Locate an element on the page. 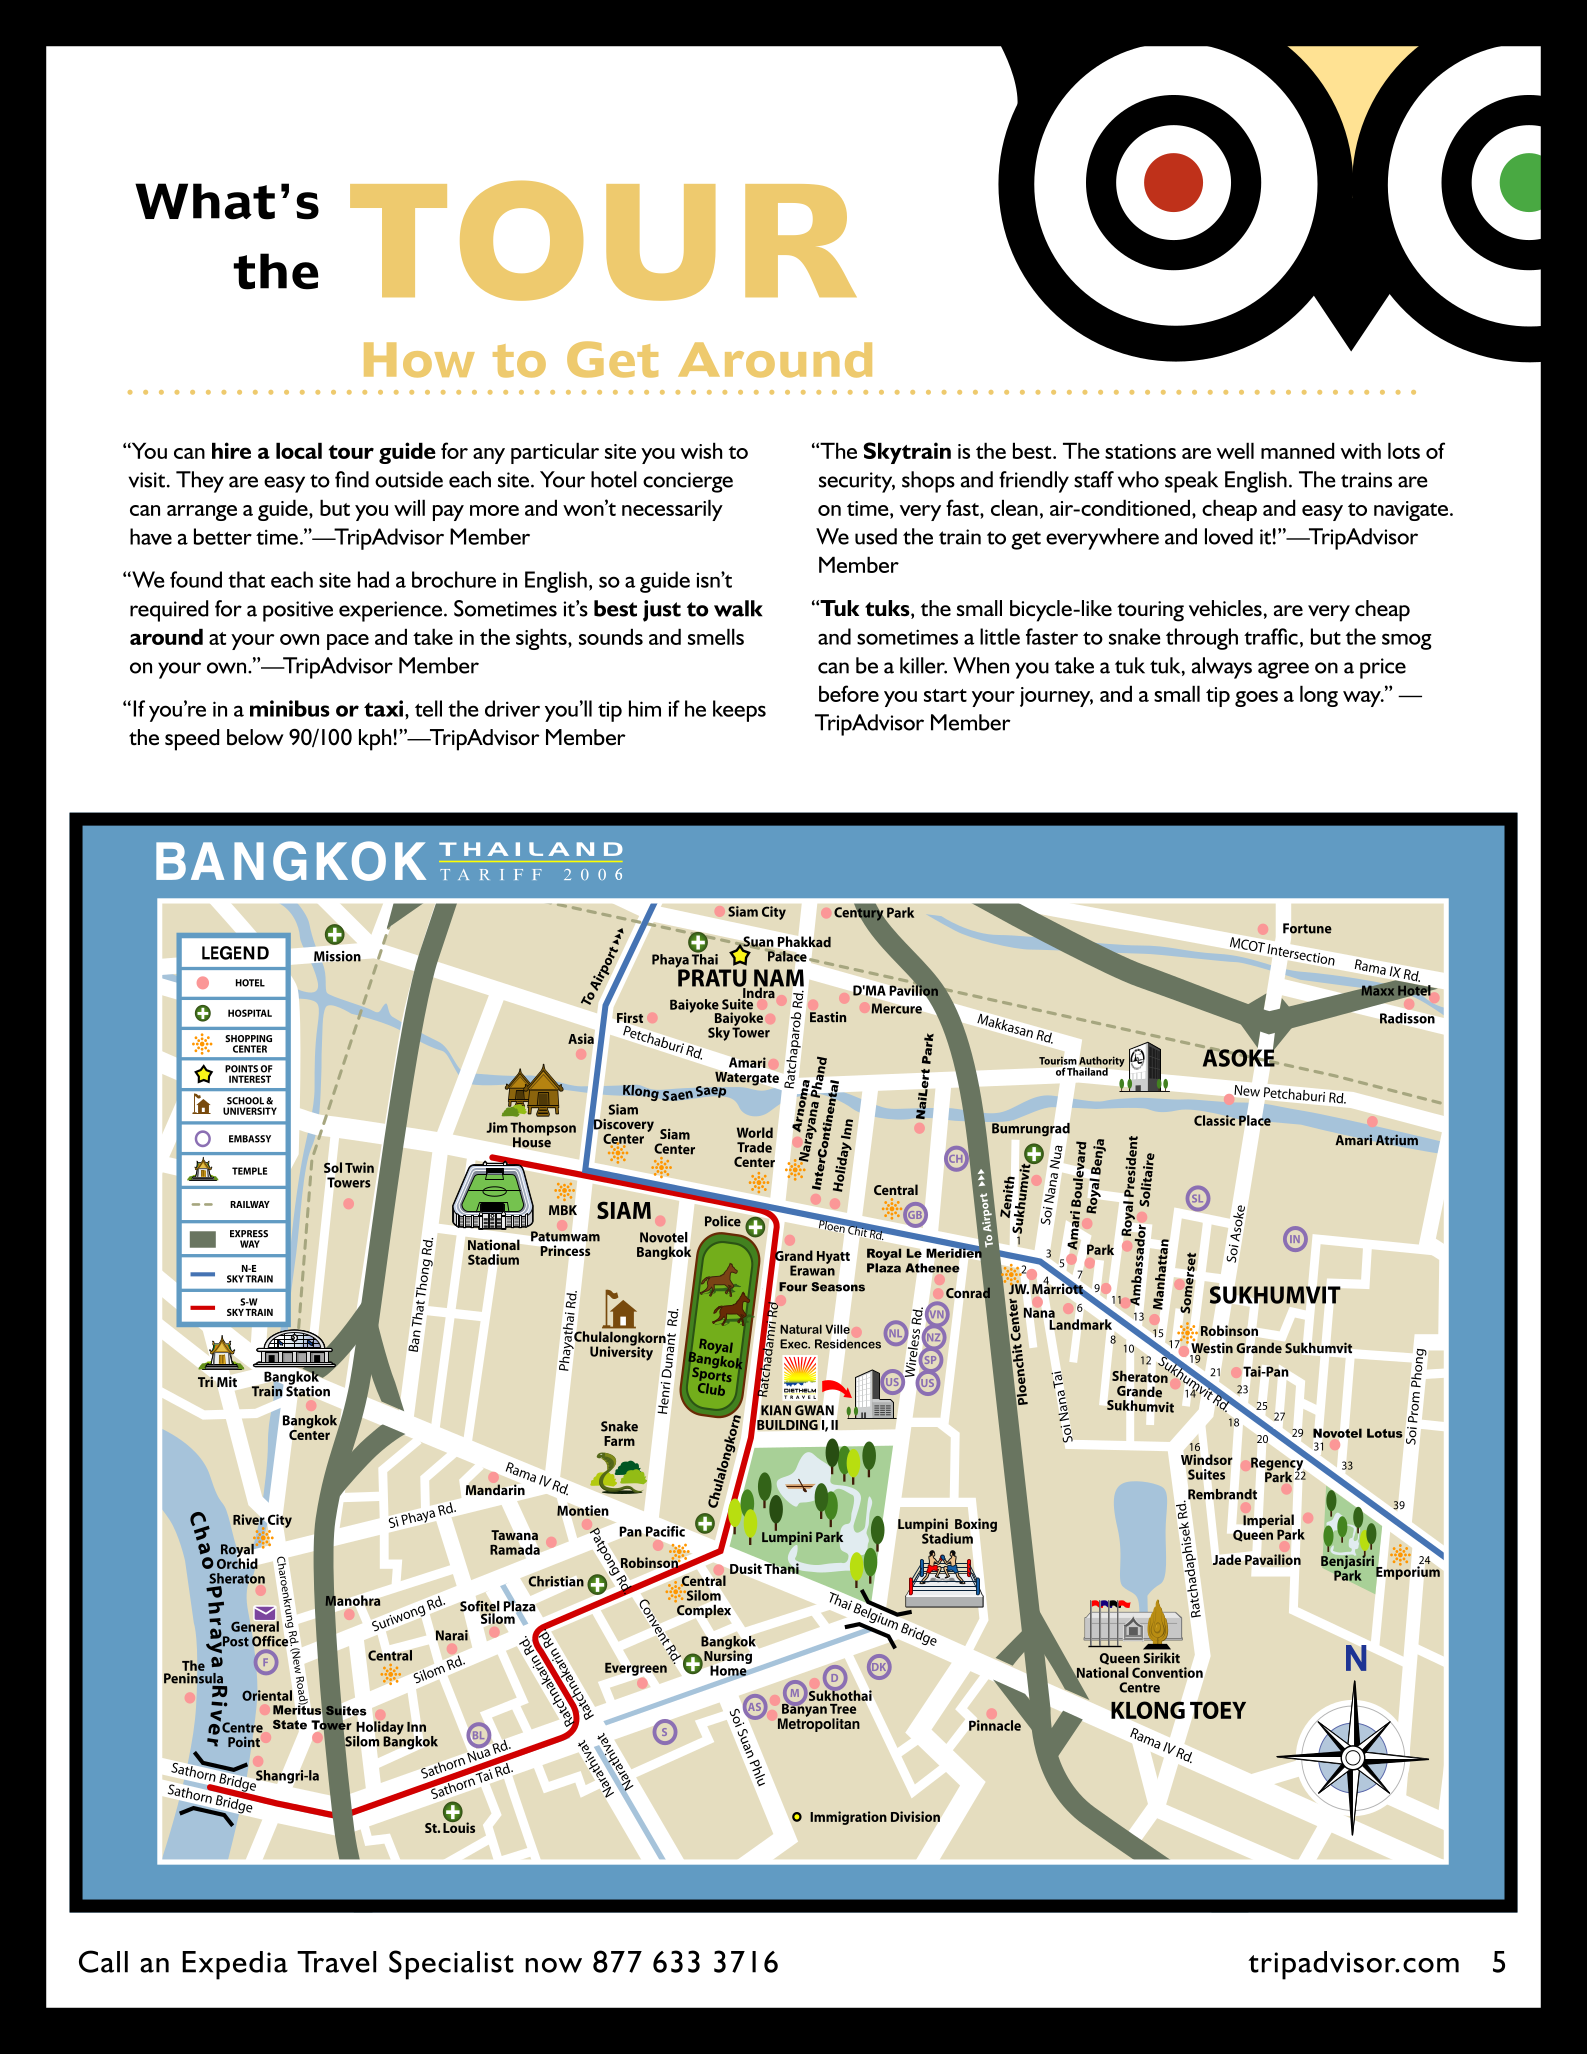  hire is located at coordinates (231, 450).
